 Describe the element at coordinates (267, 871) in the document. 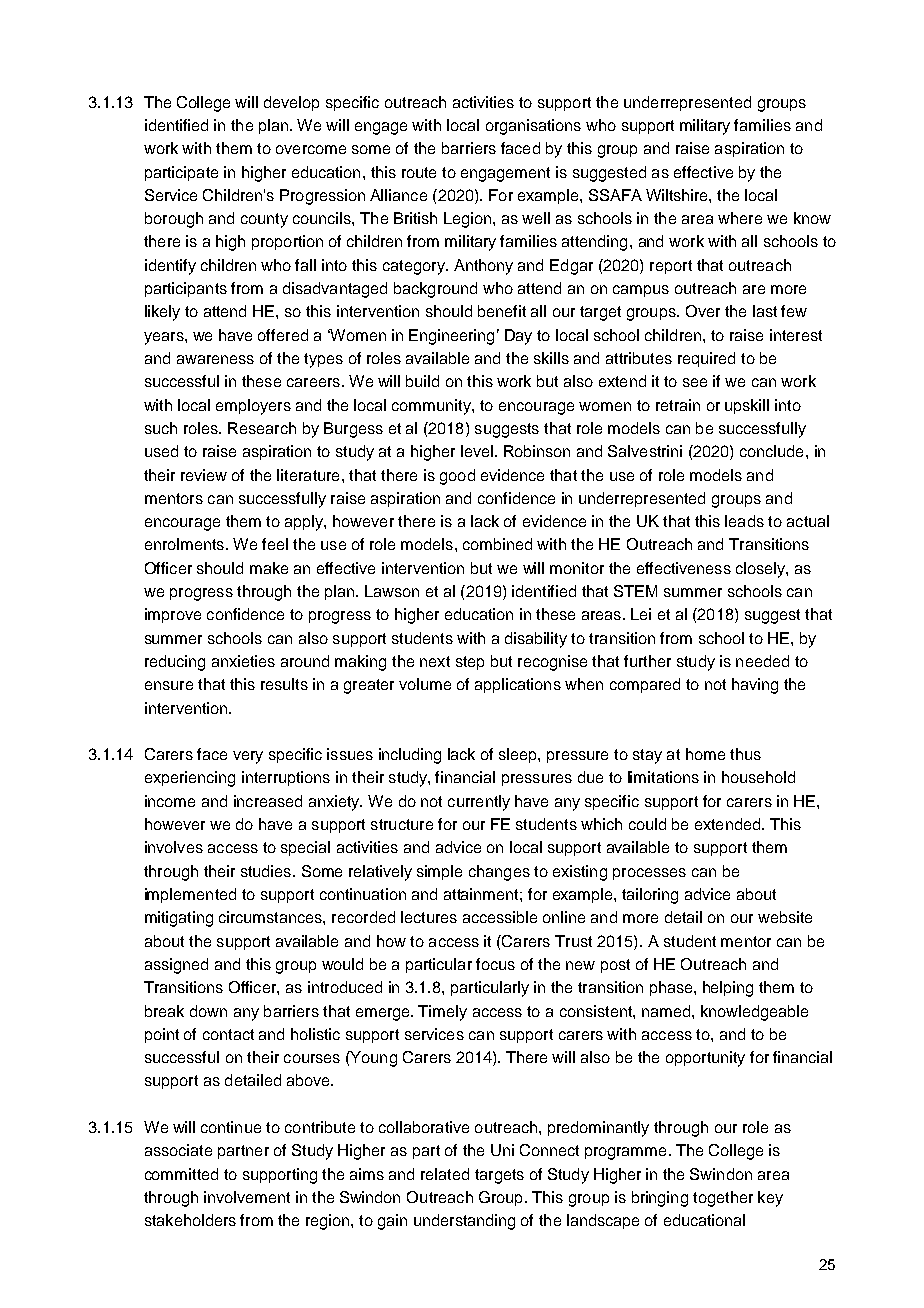

I see `studies` at that location.
